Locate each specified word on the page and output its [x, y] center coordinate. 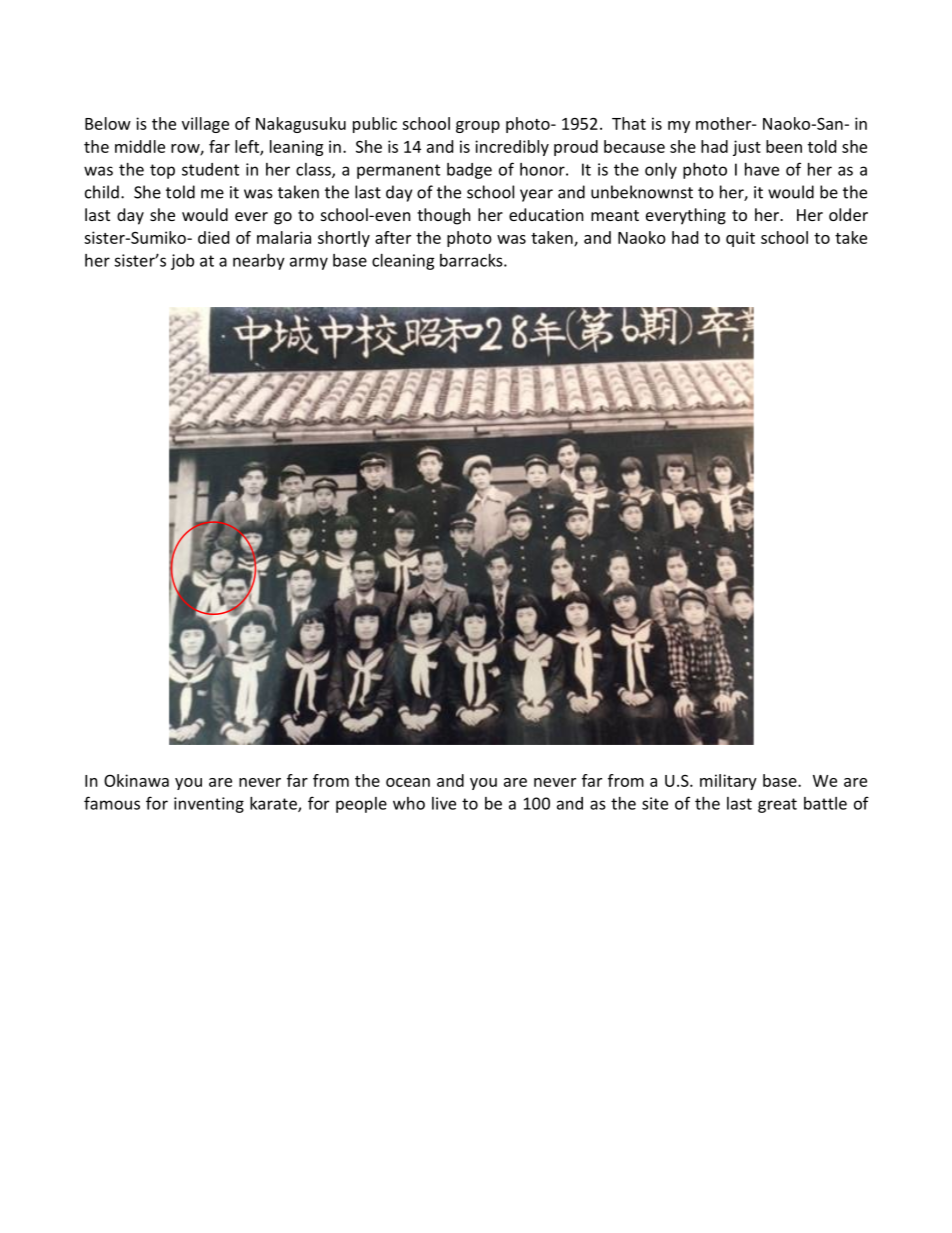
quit [740, 239]
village [205, 125]
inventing [209, 805]
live [444, 803]
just [747, 148]
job [182, 262]
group [478, 127]
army [309, 263]
